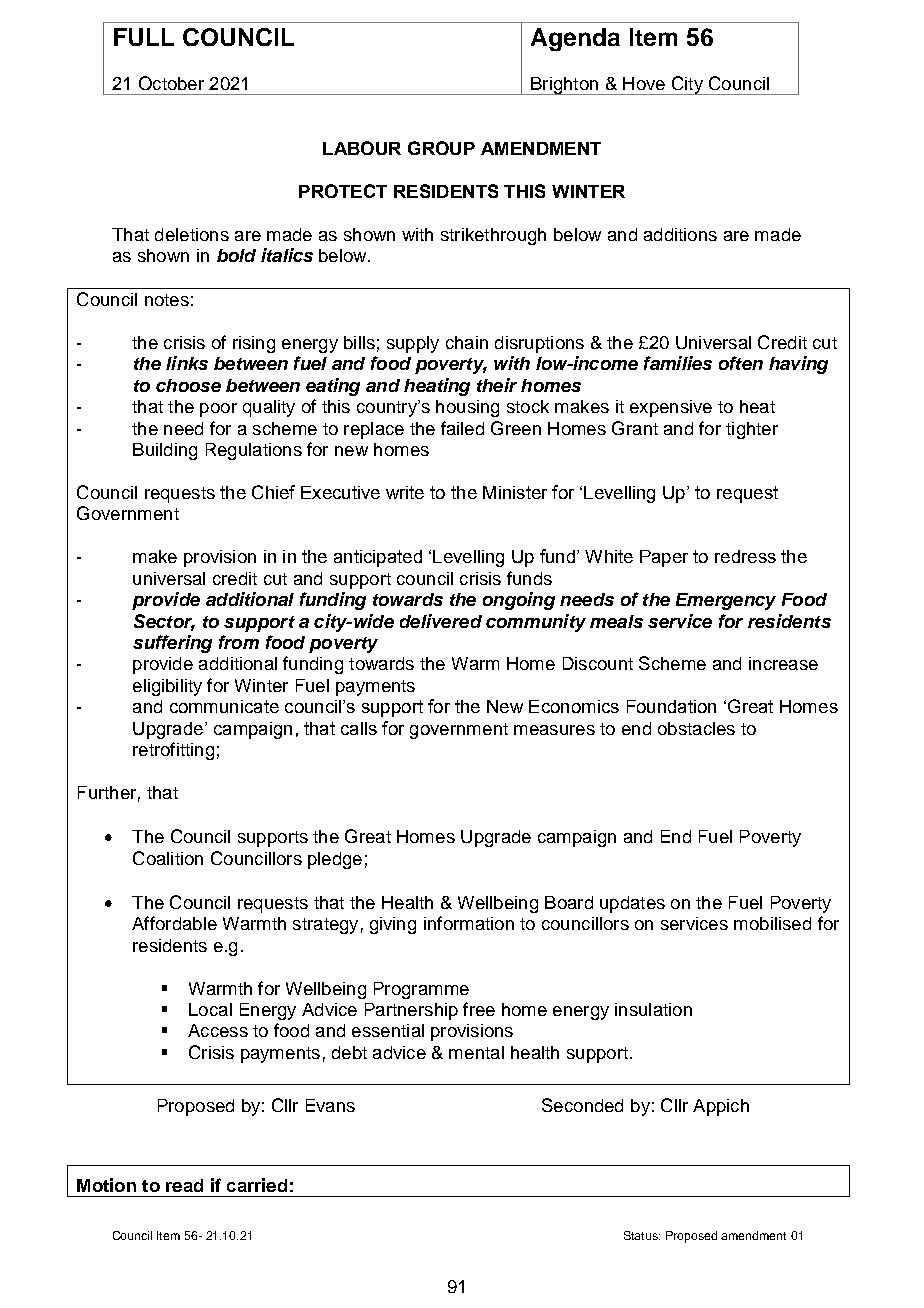 This screenshot has width=924, height=1308. I want to click on Evans, so click(330, 1105).
